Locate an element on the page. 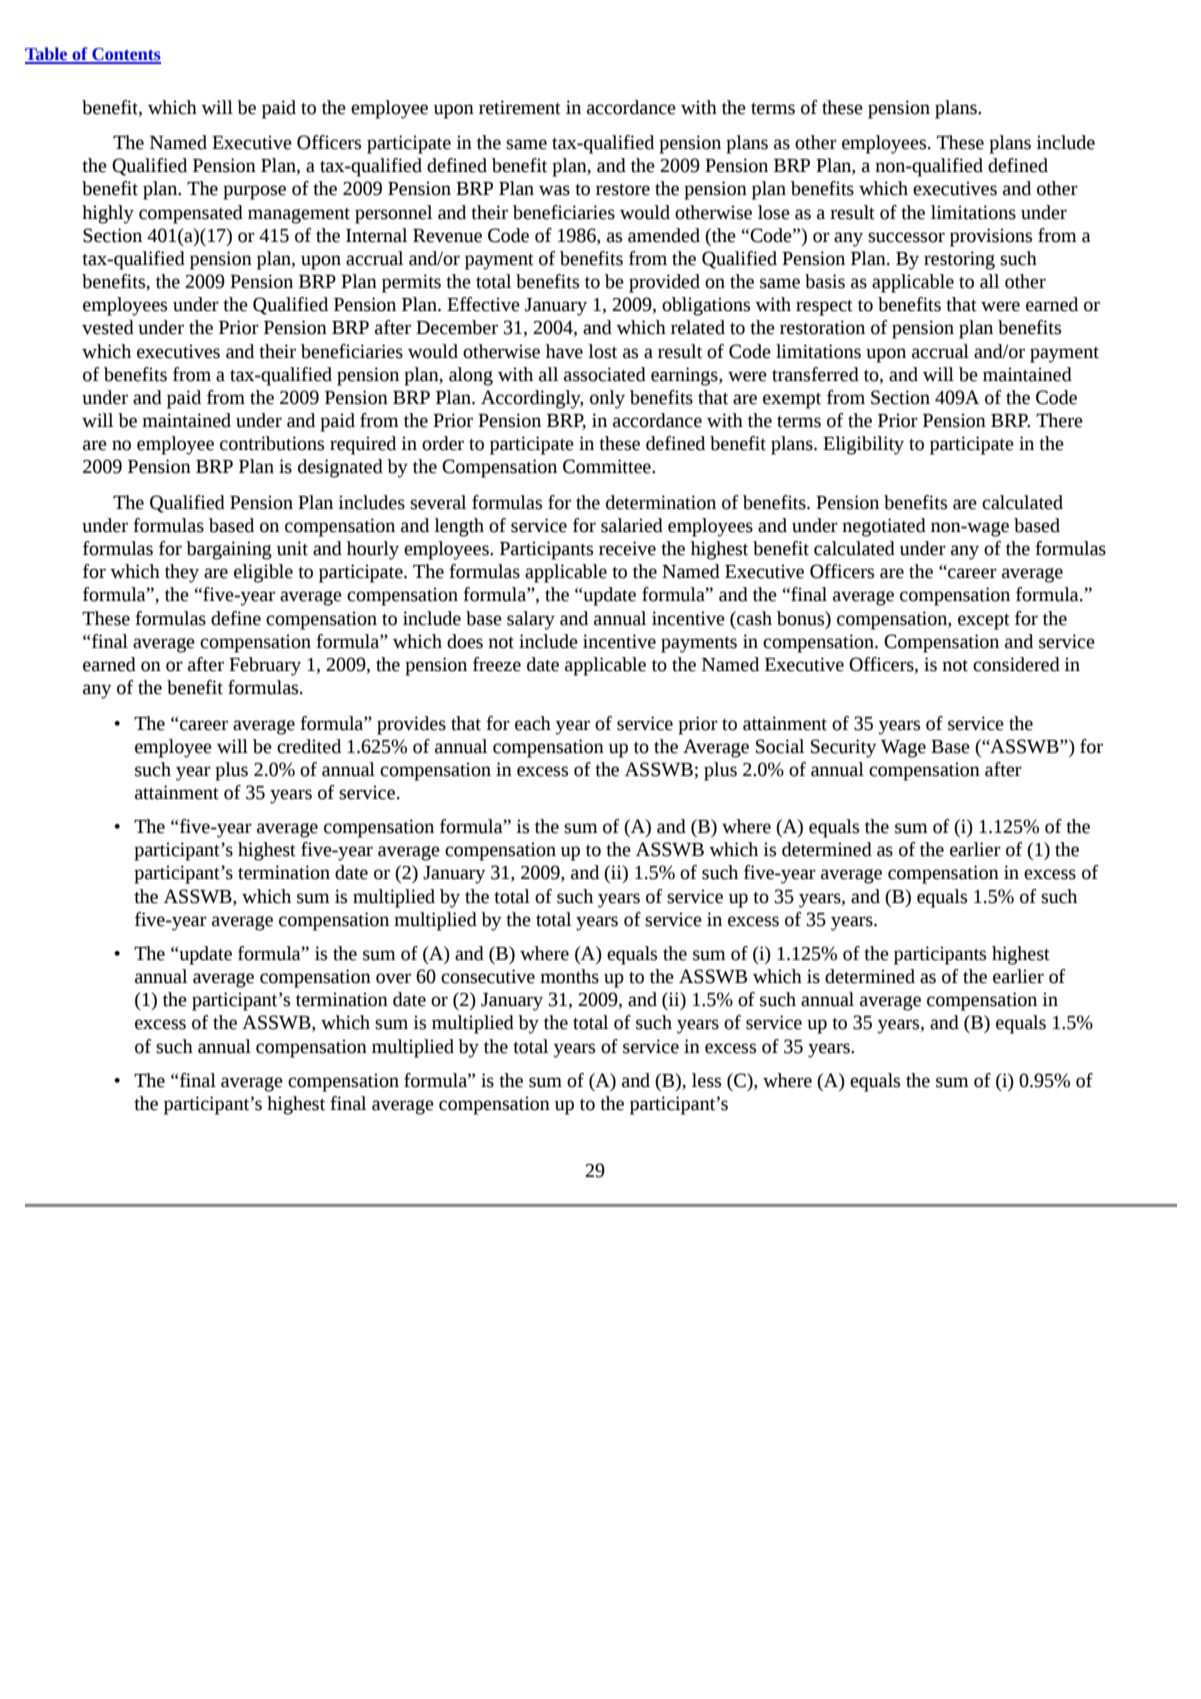  lose is located at coordinates (774, 212).
